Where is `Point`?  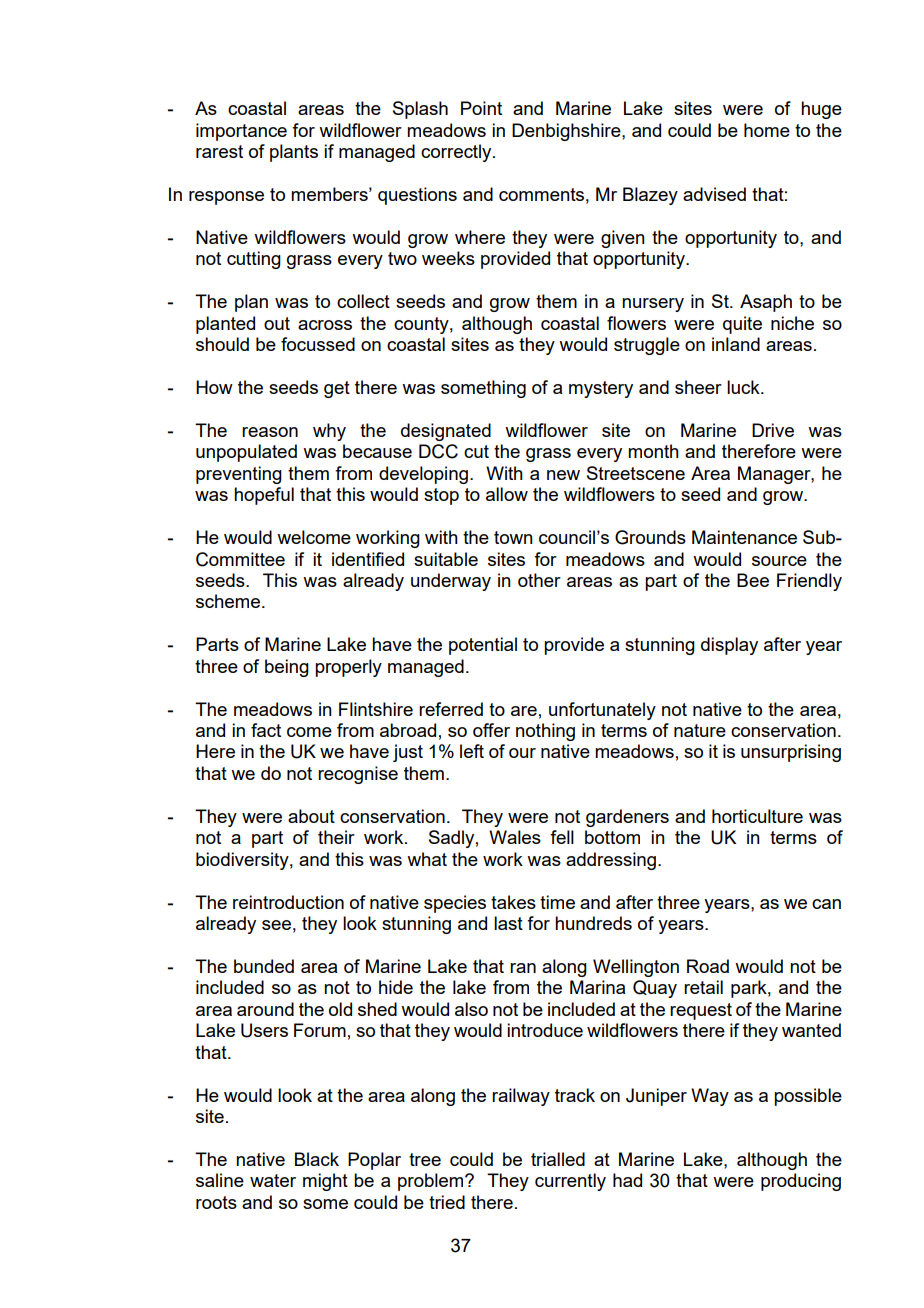
Point is located at coordinates (481, 108).
